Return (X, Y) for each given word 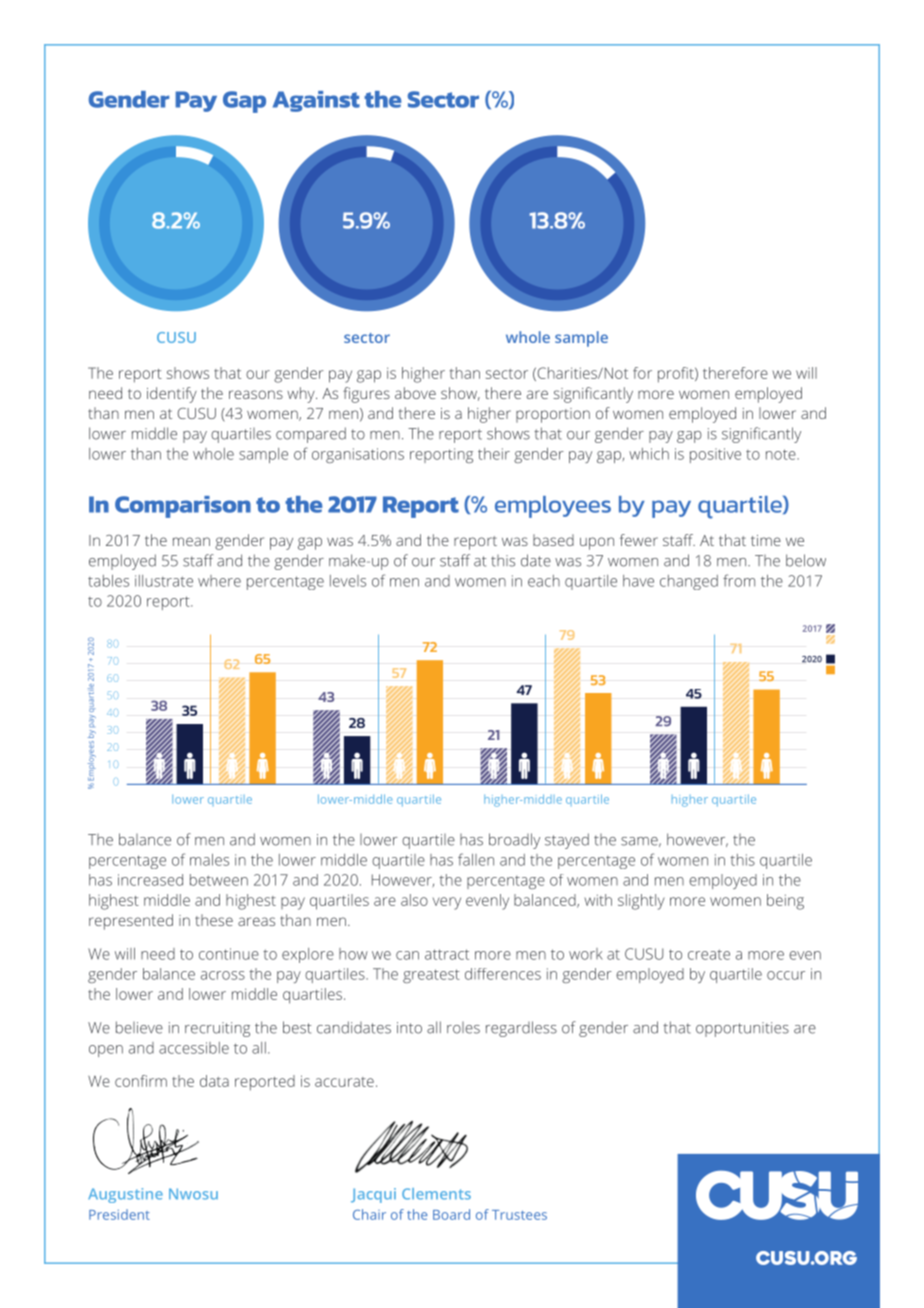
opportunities (742, 1029)
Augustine (125, 1195)
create (709, 954)
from (739, 580)
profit (677, 375)
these (214, 920)
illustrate (164, 581)
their (494, 454)
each (544, 581)
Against (316, 101)
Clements (436, 1194)
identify (172, 395)
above (415, 393)
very (447, 903)
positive (715, 455)
